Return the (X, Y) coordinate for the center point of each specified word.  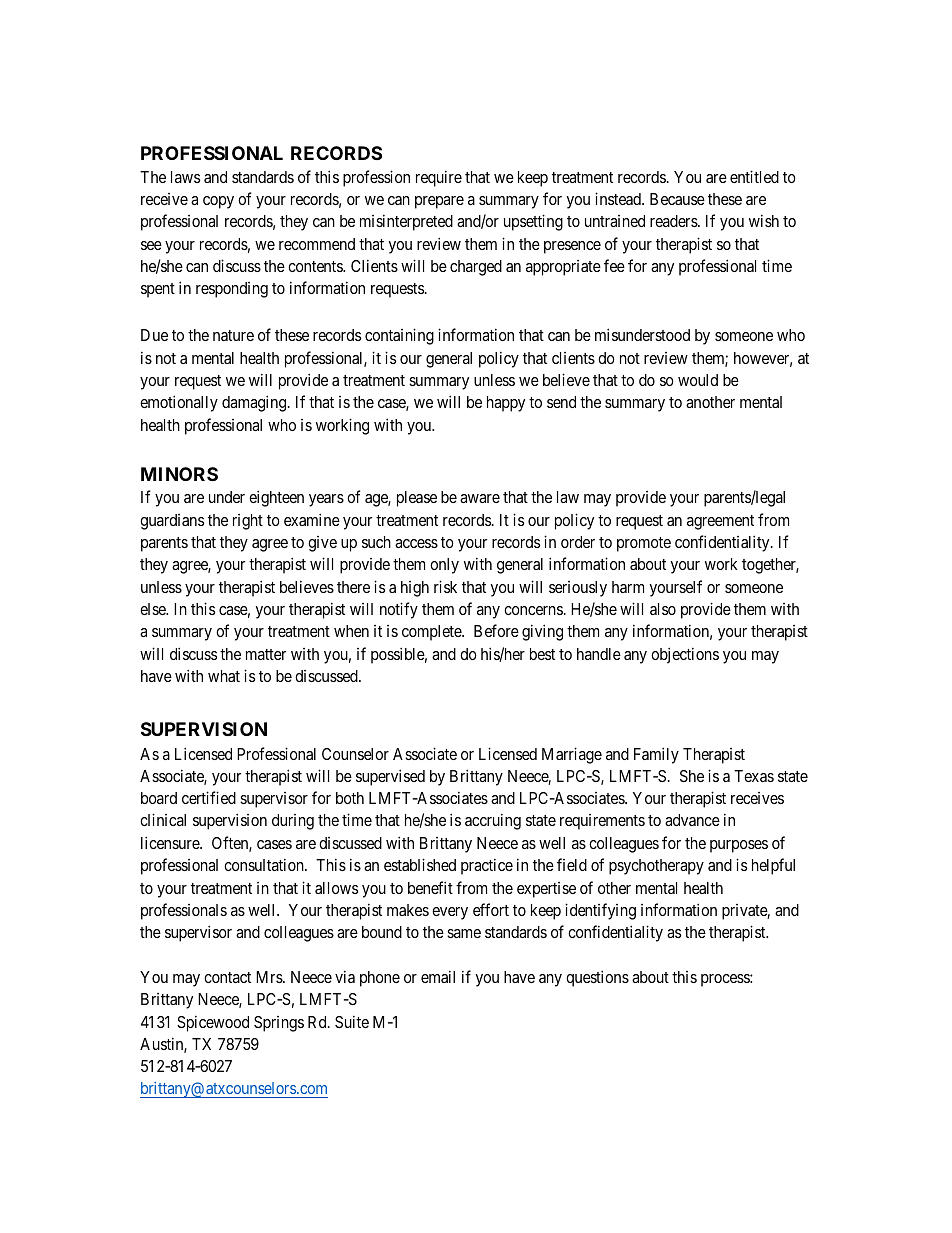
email (438, 976)
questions (597, 978)
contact (227, 977)
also (663, 609)
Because (677, 199)
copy (218, 202)
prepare (439, 202)
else (154, 609)
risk (445, 586)
